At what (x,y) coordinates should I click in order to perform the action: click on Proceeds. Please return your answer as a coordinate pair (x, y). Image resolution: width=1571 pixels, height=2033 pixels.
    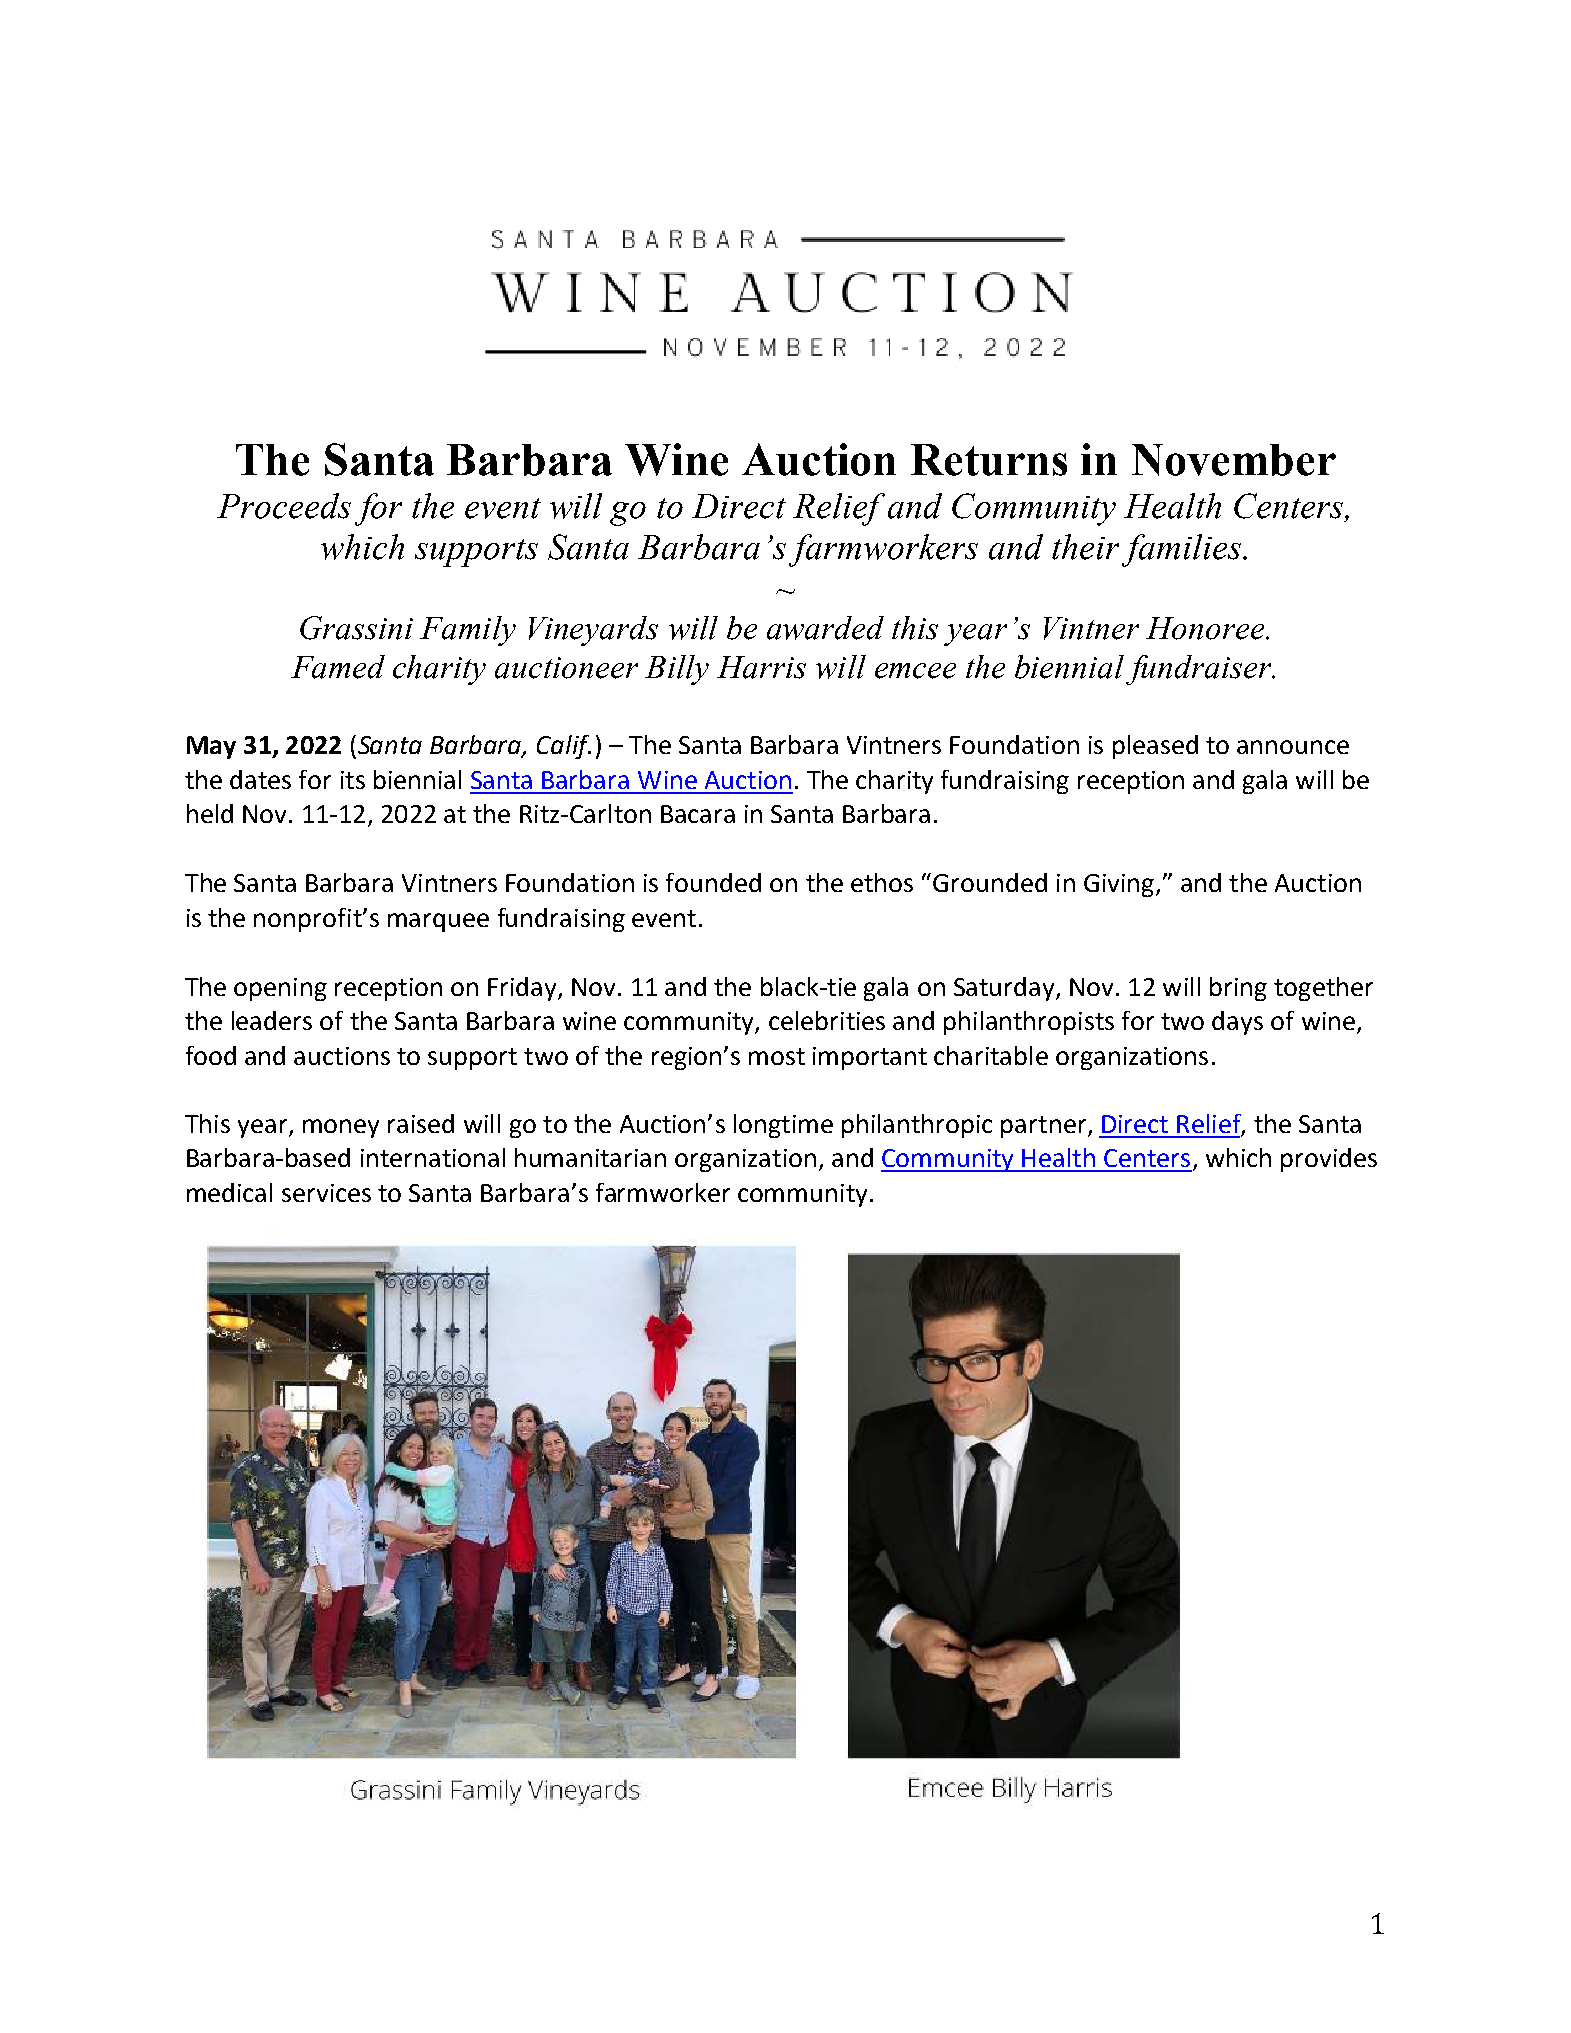
    Looking at the image, I should click on (284, 506).
